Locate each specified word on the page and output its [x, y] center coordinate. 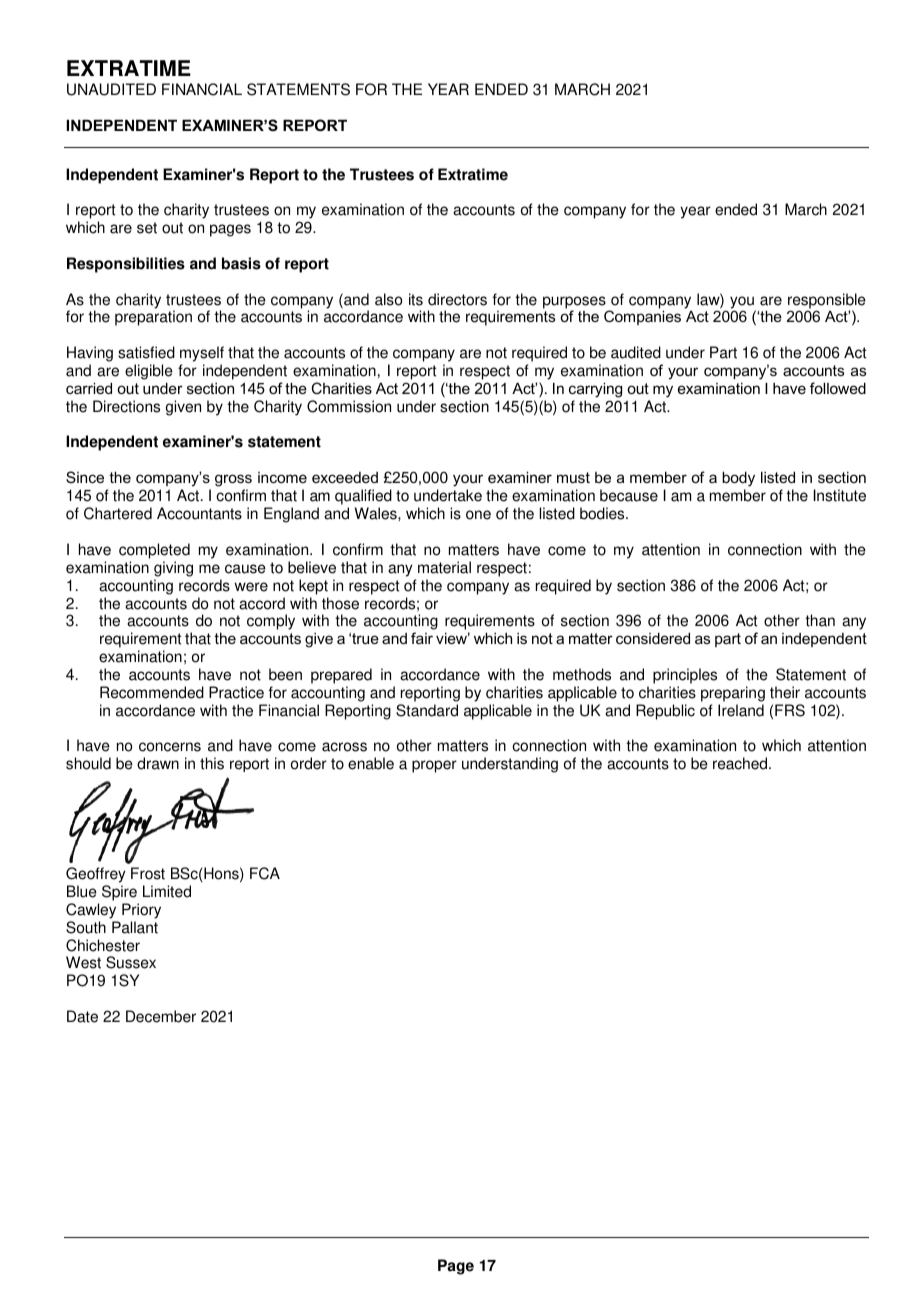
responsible [827, 302]
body [738, 479]
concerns [170, 747]
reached [741, 763]
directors [457, 299]
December [161, 1016]
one [478, 515]
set [147, 228]
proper [434, 766]
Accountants [199, 513]
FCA [265, 873]
